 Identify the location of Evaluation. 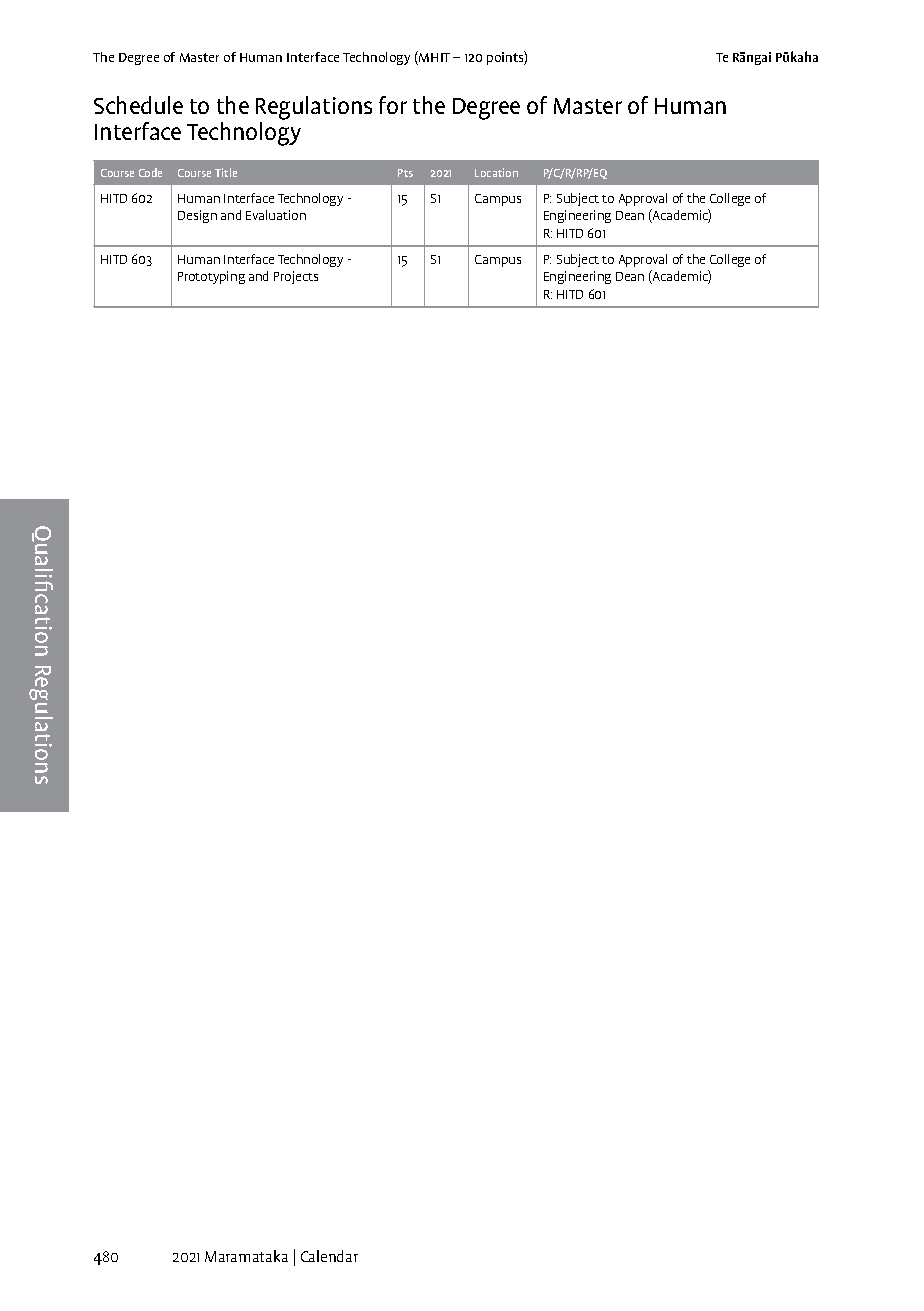
(276, 215).
